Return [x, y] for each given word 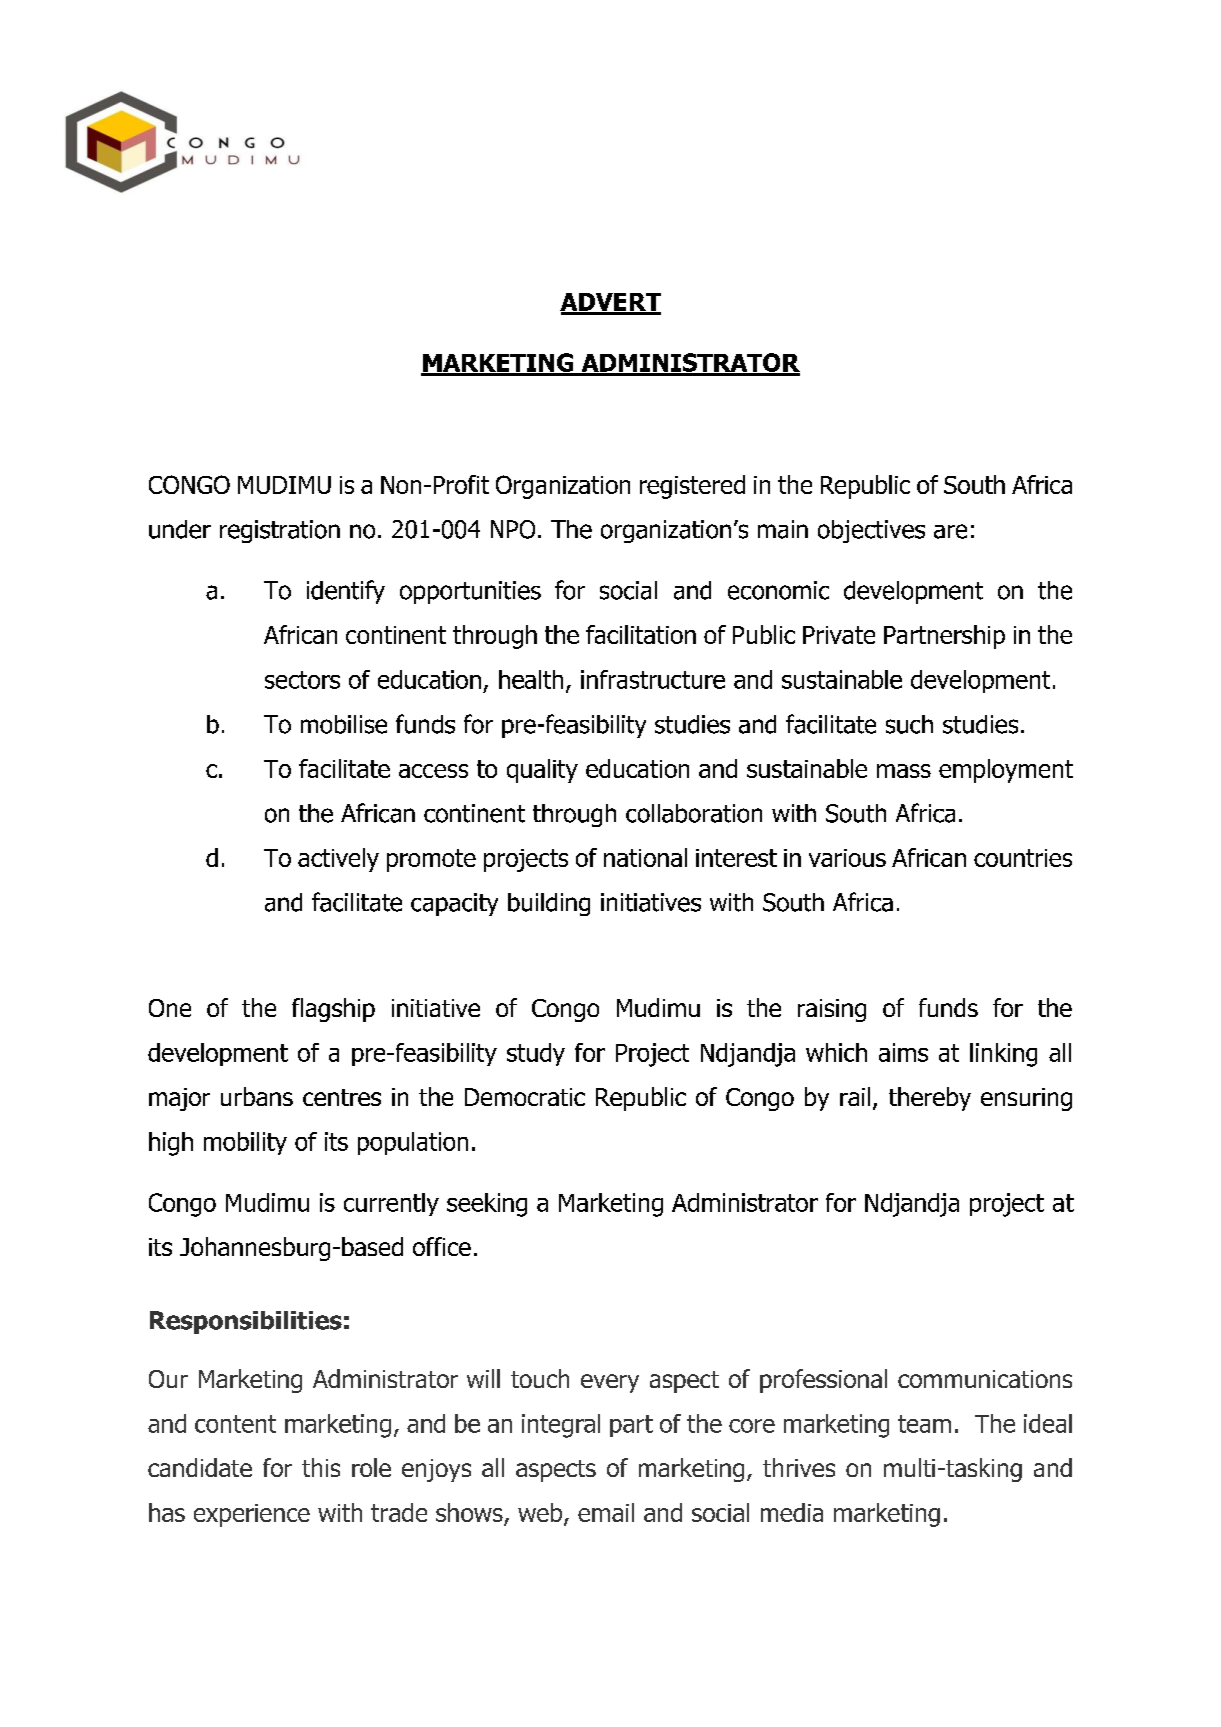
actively [338, 860]
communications [985, 1379]
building [549, 904]
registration [280, 531]
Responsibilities [246, 1322]
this [321, 1467]
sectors [302, 680]
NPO [513, 529]
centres [342, 1097]
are [950, 531]
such [909, 724]
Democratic [525, 1097]
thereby [930, 1099]
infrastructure [653, 679]
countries [1023, 858]
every [610, 1383]
